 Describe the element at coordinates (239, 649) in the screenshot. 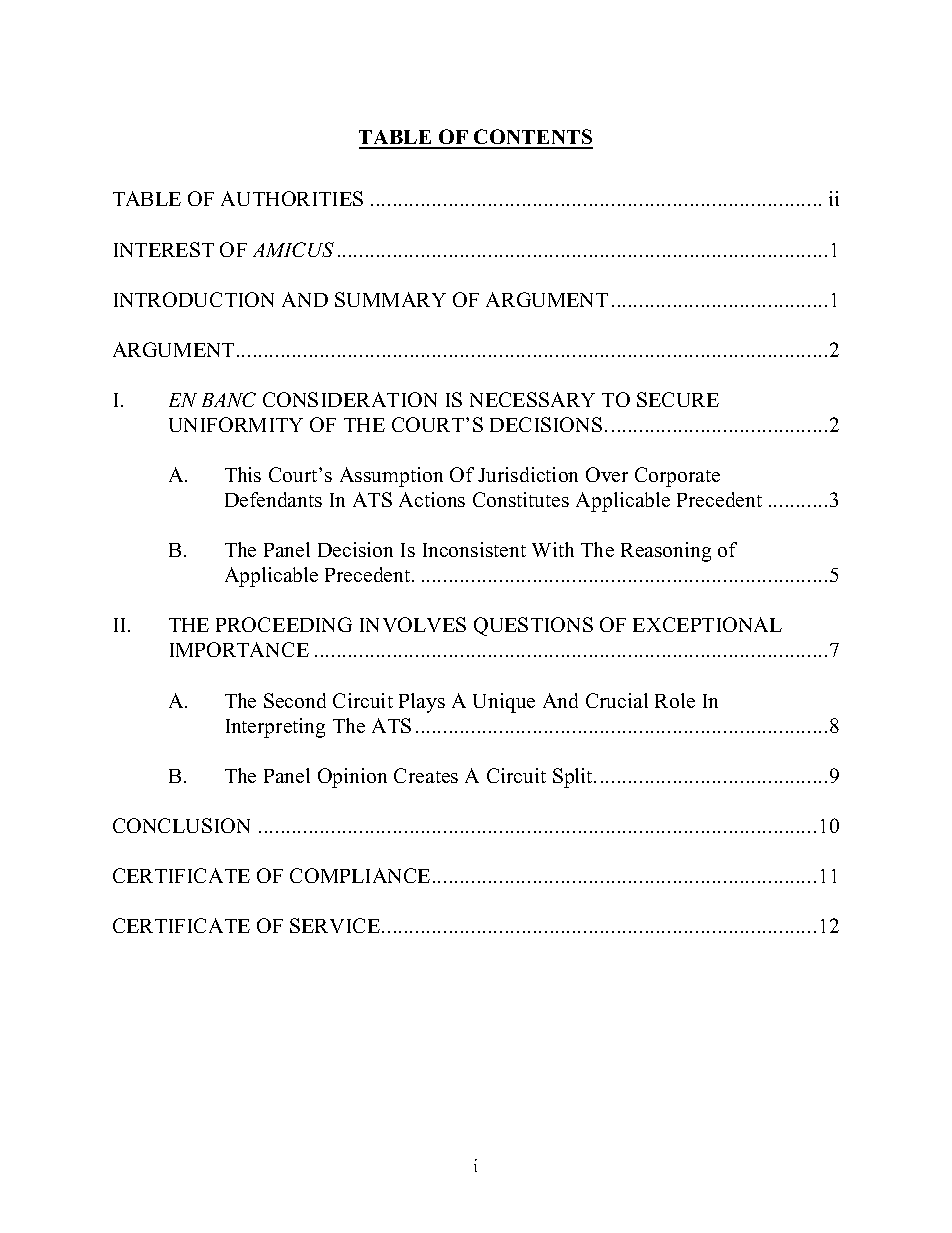

I see `IMPORTANCE` at that location.
